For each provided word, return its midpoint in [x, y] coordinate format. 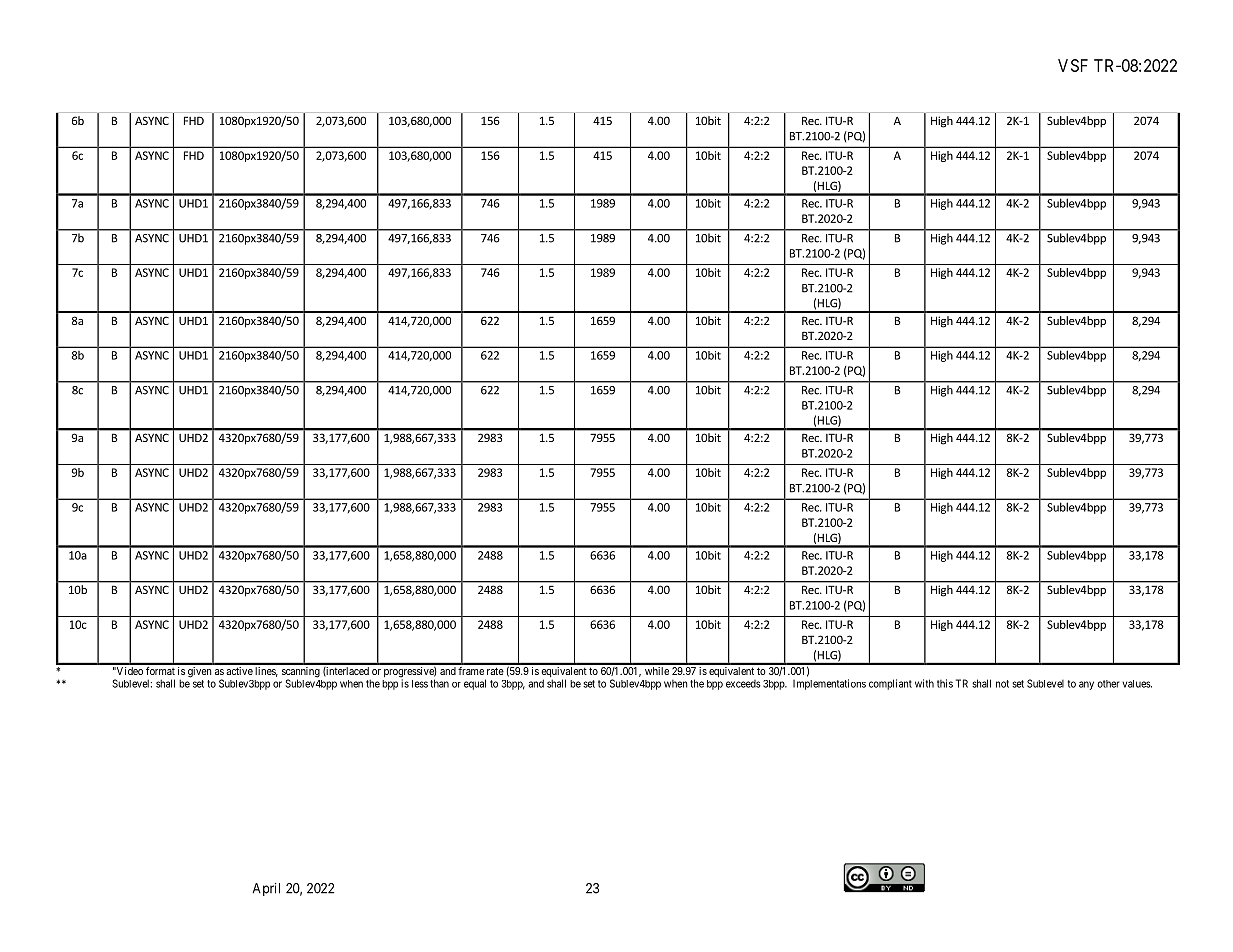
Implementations [829, 684]
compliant [890, 684]
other [1108, 684]
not [1002, 684]
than [439, 683]
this [945, 683]
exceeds [743, 684]
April [266, 889]
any [1086, 685]
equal [475, 684]
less [420, 684]
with [924, 683]
